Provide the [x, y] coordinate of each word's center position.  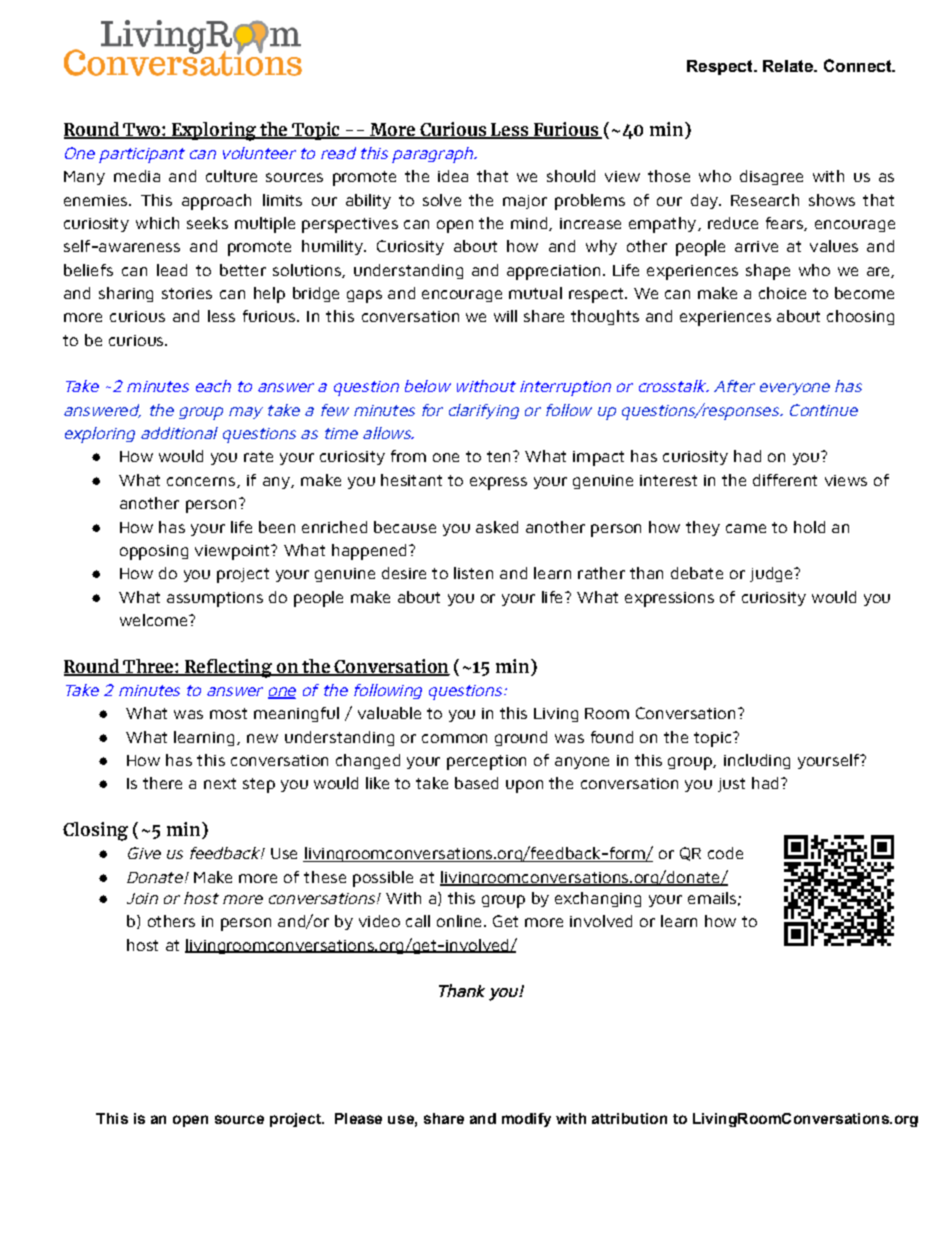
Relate [789, 66]
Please [358, 1118]
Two [141, 130]
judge [772, 574]
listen [473, 573]
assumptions [215, 599]
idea [453, 176]
